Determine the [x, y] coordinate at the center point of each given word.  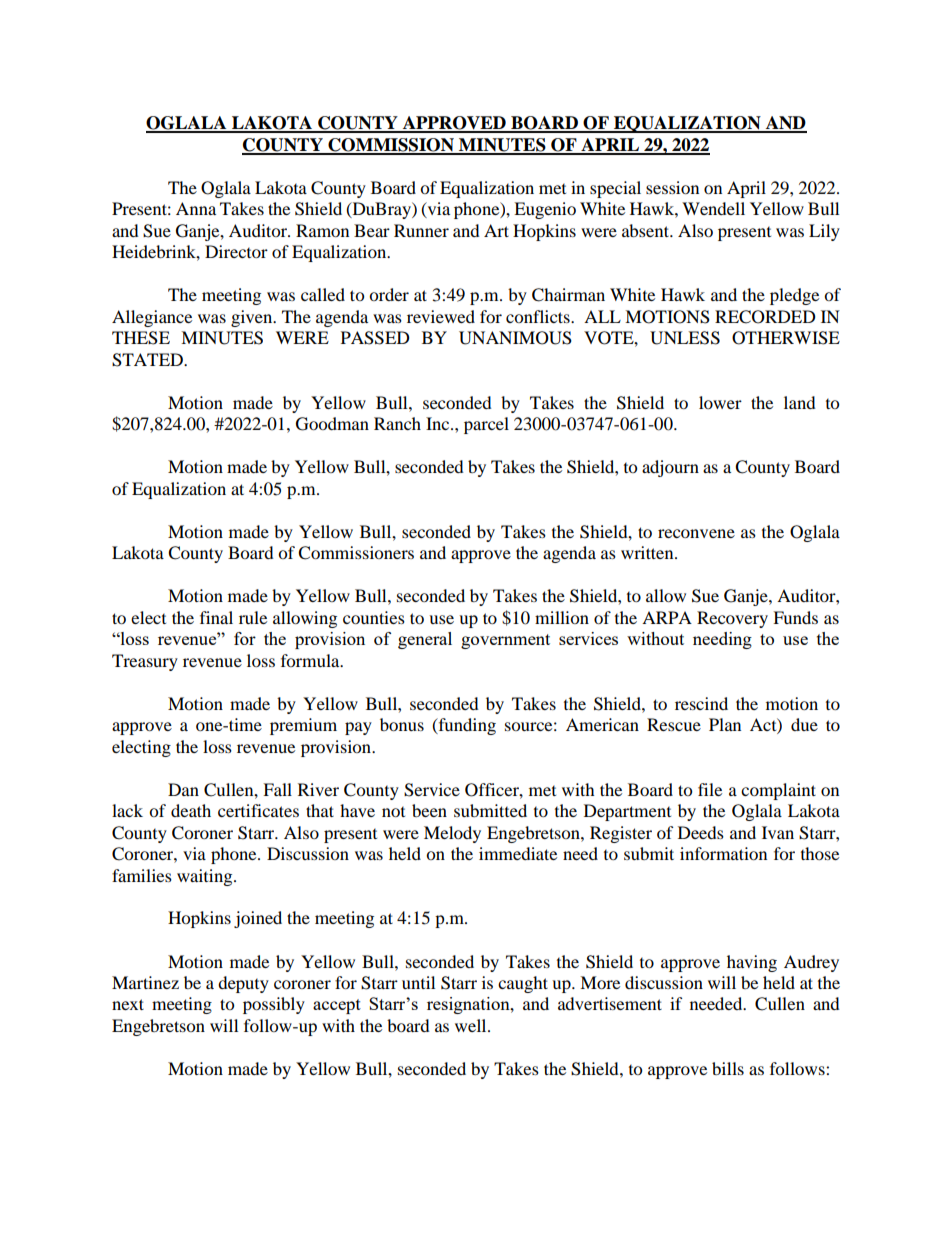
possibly [274, 1005]
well [472, 1025]
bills [728, 1068]
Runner [421, 230]
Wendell [713, 208]
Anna [196, 208]
